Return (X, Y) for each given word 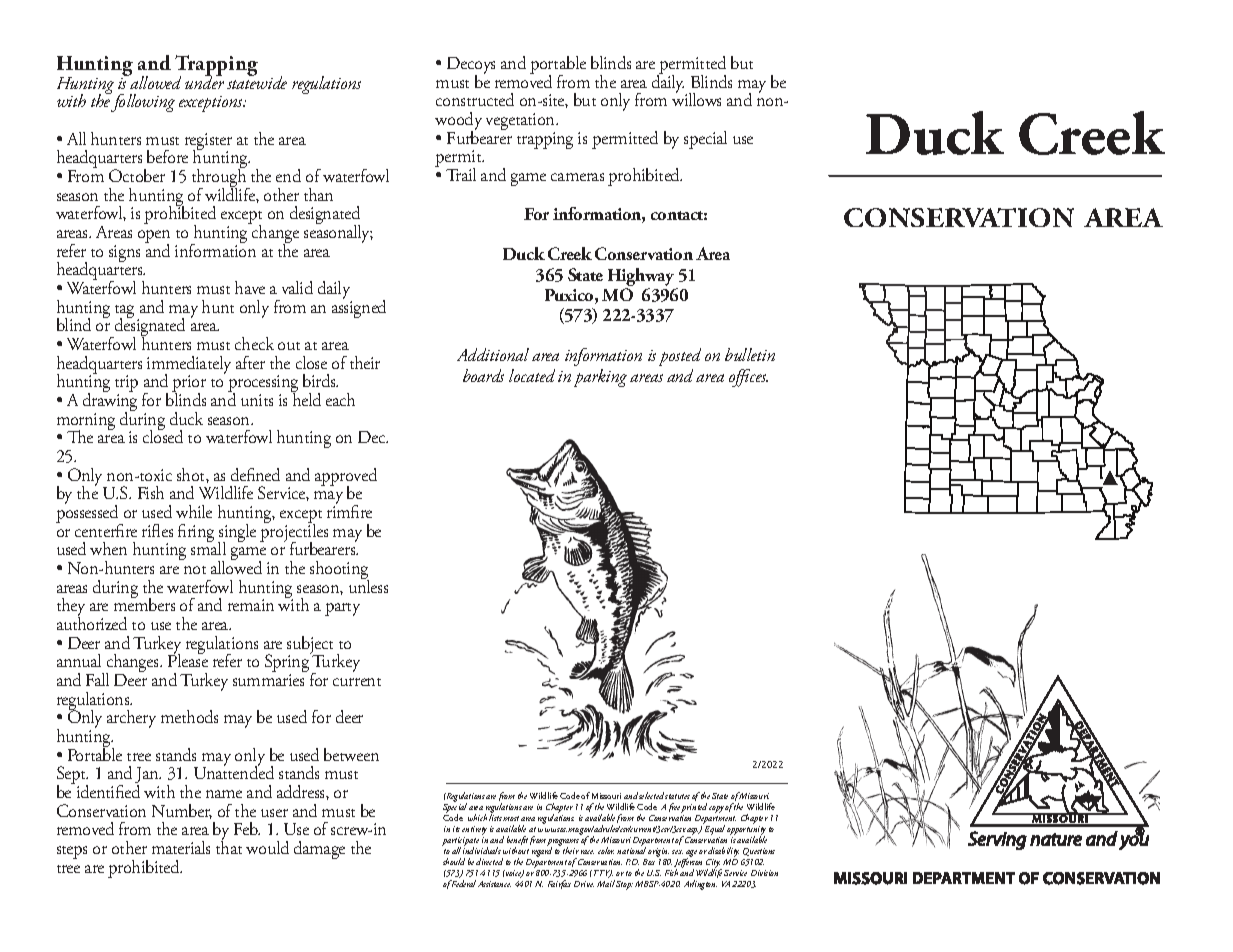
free (675, 808)
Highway (642, 278)
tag (126, 313)
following (143, 102)
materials (181, 847)
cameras (577, 177)
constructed (475, 99)
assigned (359, 307)
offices (748, 378)
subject (310, 646)
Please (188, 659)
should (454, 861)
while (194, 511)
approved (346, 478)
